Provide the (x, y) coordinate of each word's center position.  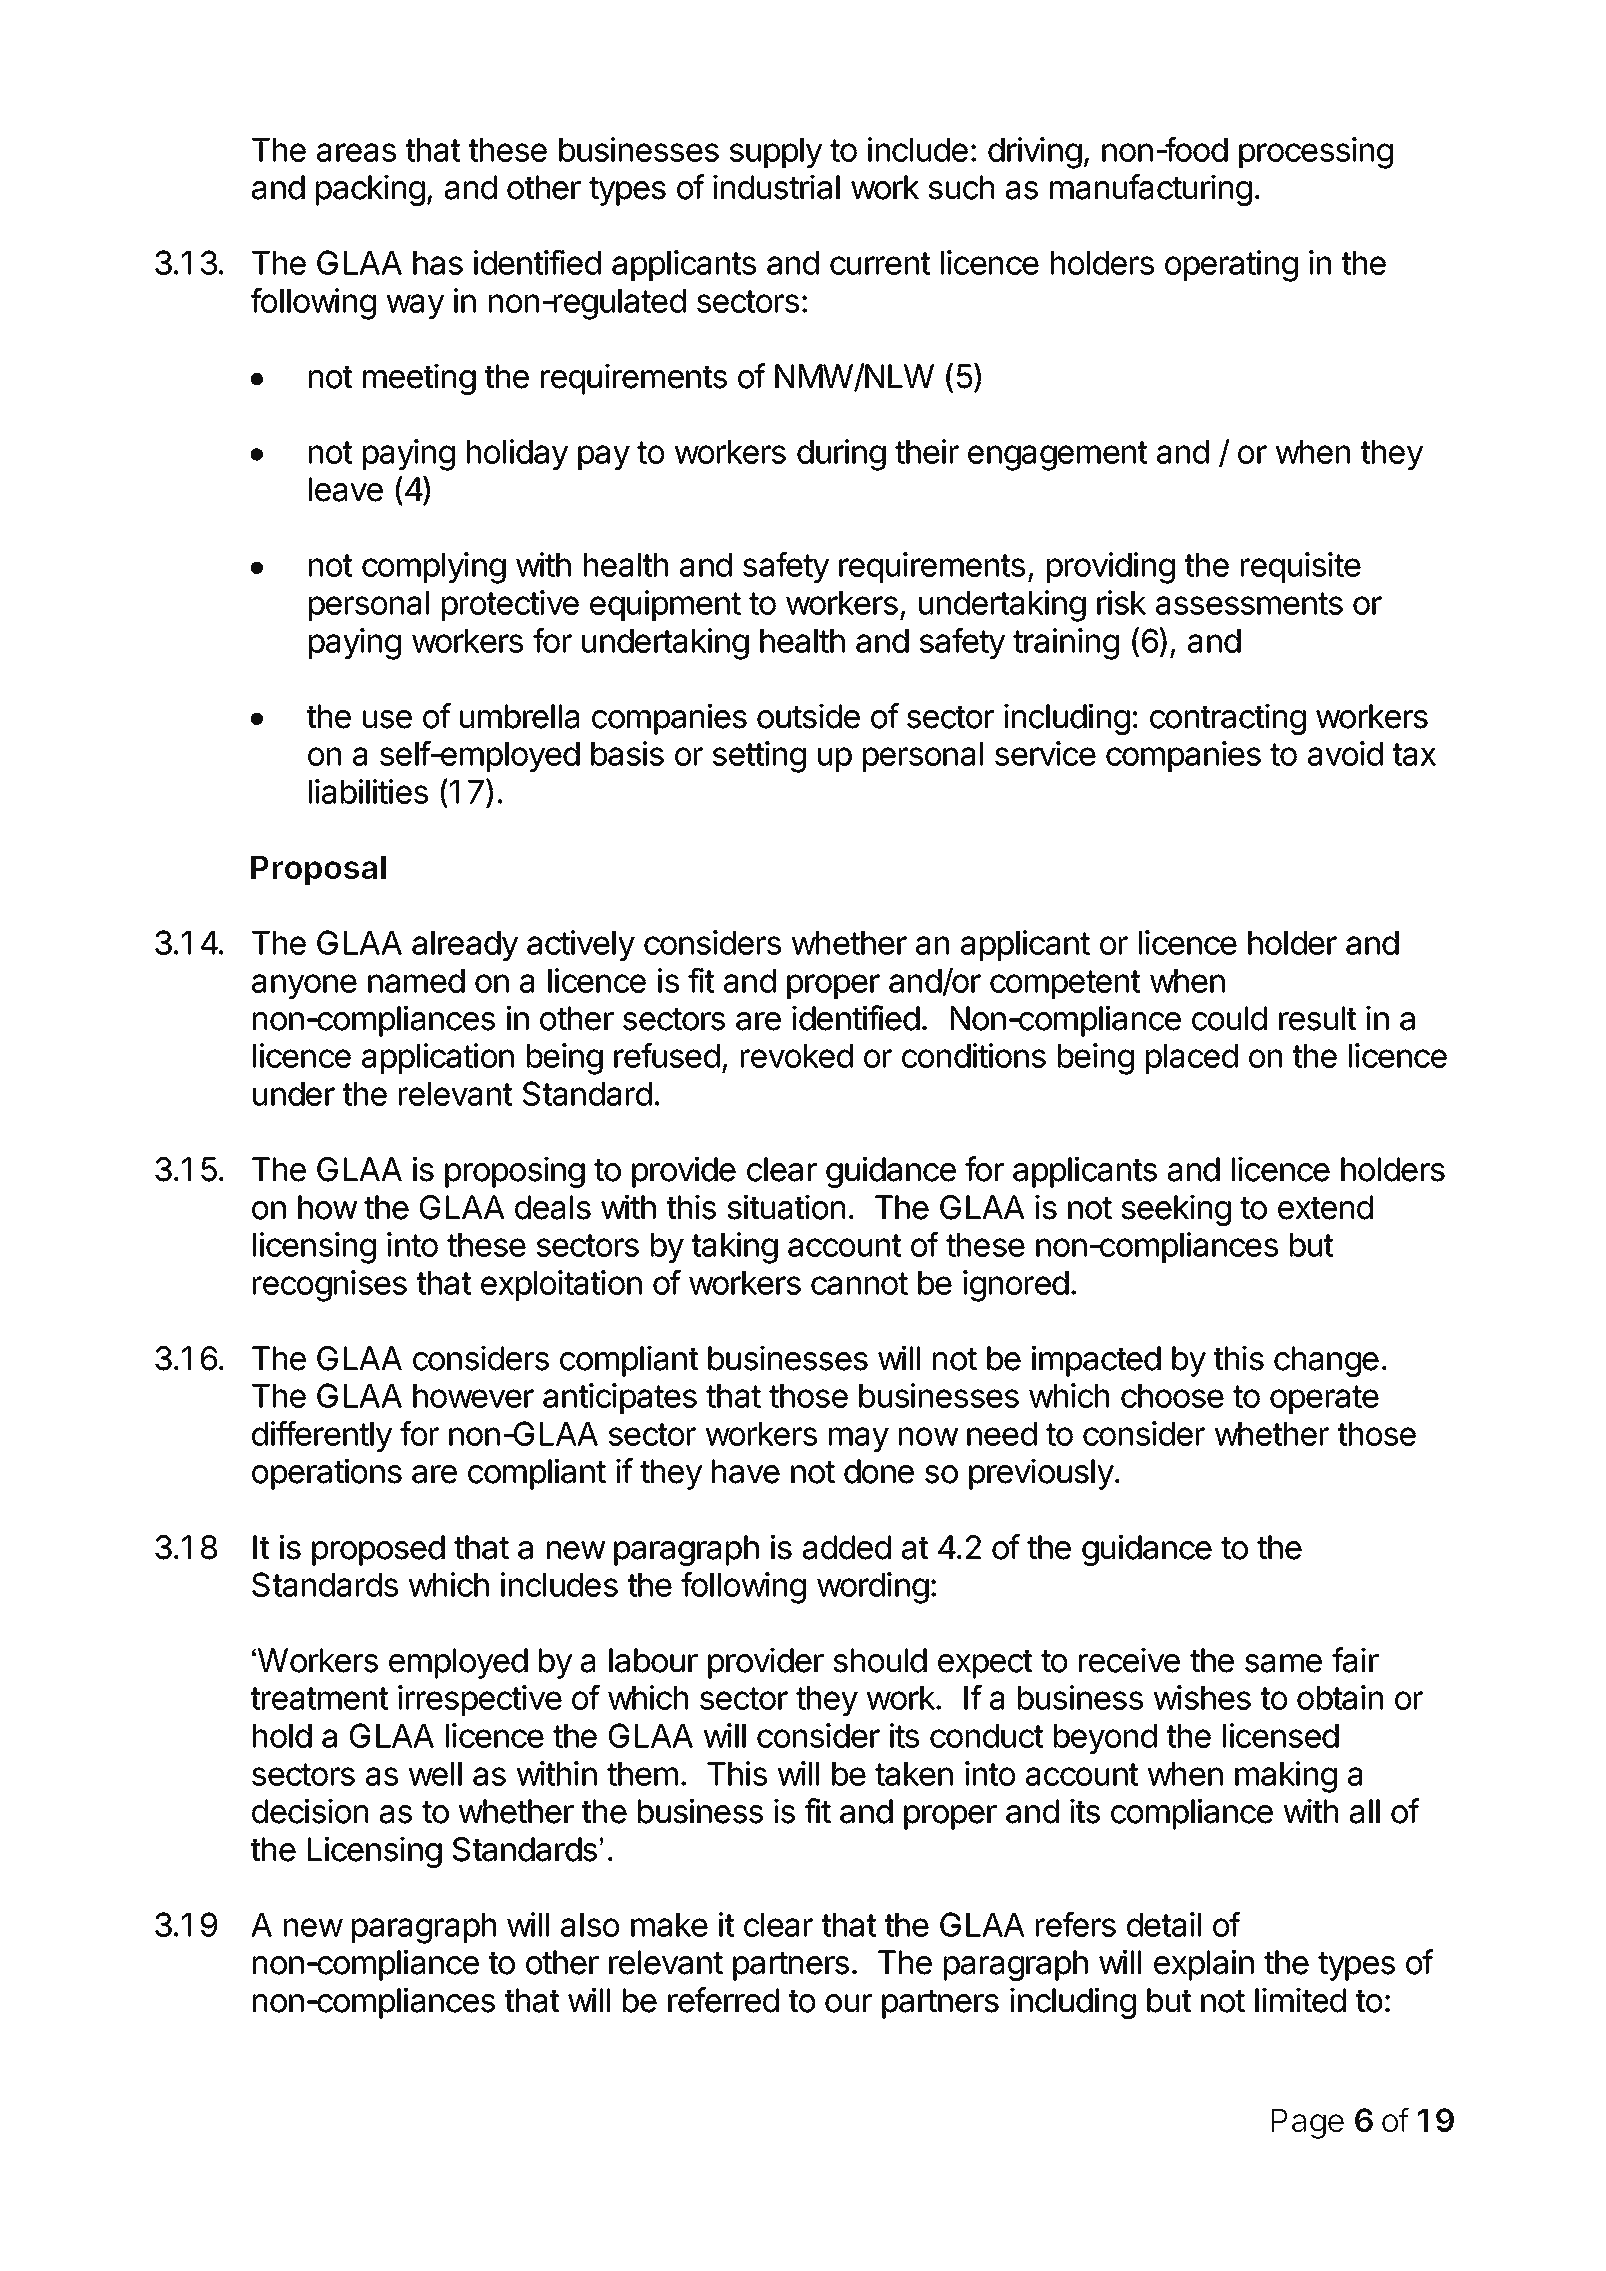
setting (759, 757)
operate (1324, 1399)
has (438, 263)
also (590, 1925)
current (880, 263)
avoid (1345, 753)
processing (1316, 153)
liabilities (368, 791)
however (473, 1396)
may (859, 1439)
